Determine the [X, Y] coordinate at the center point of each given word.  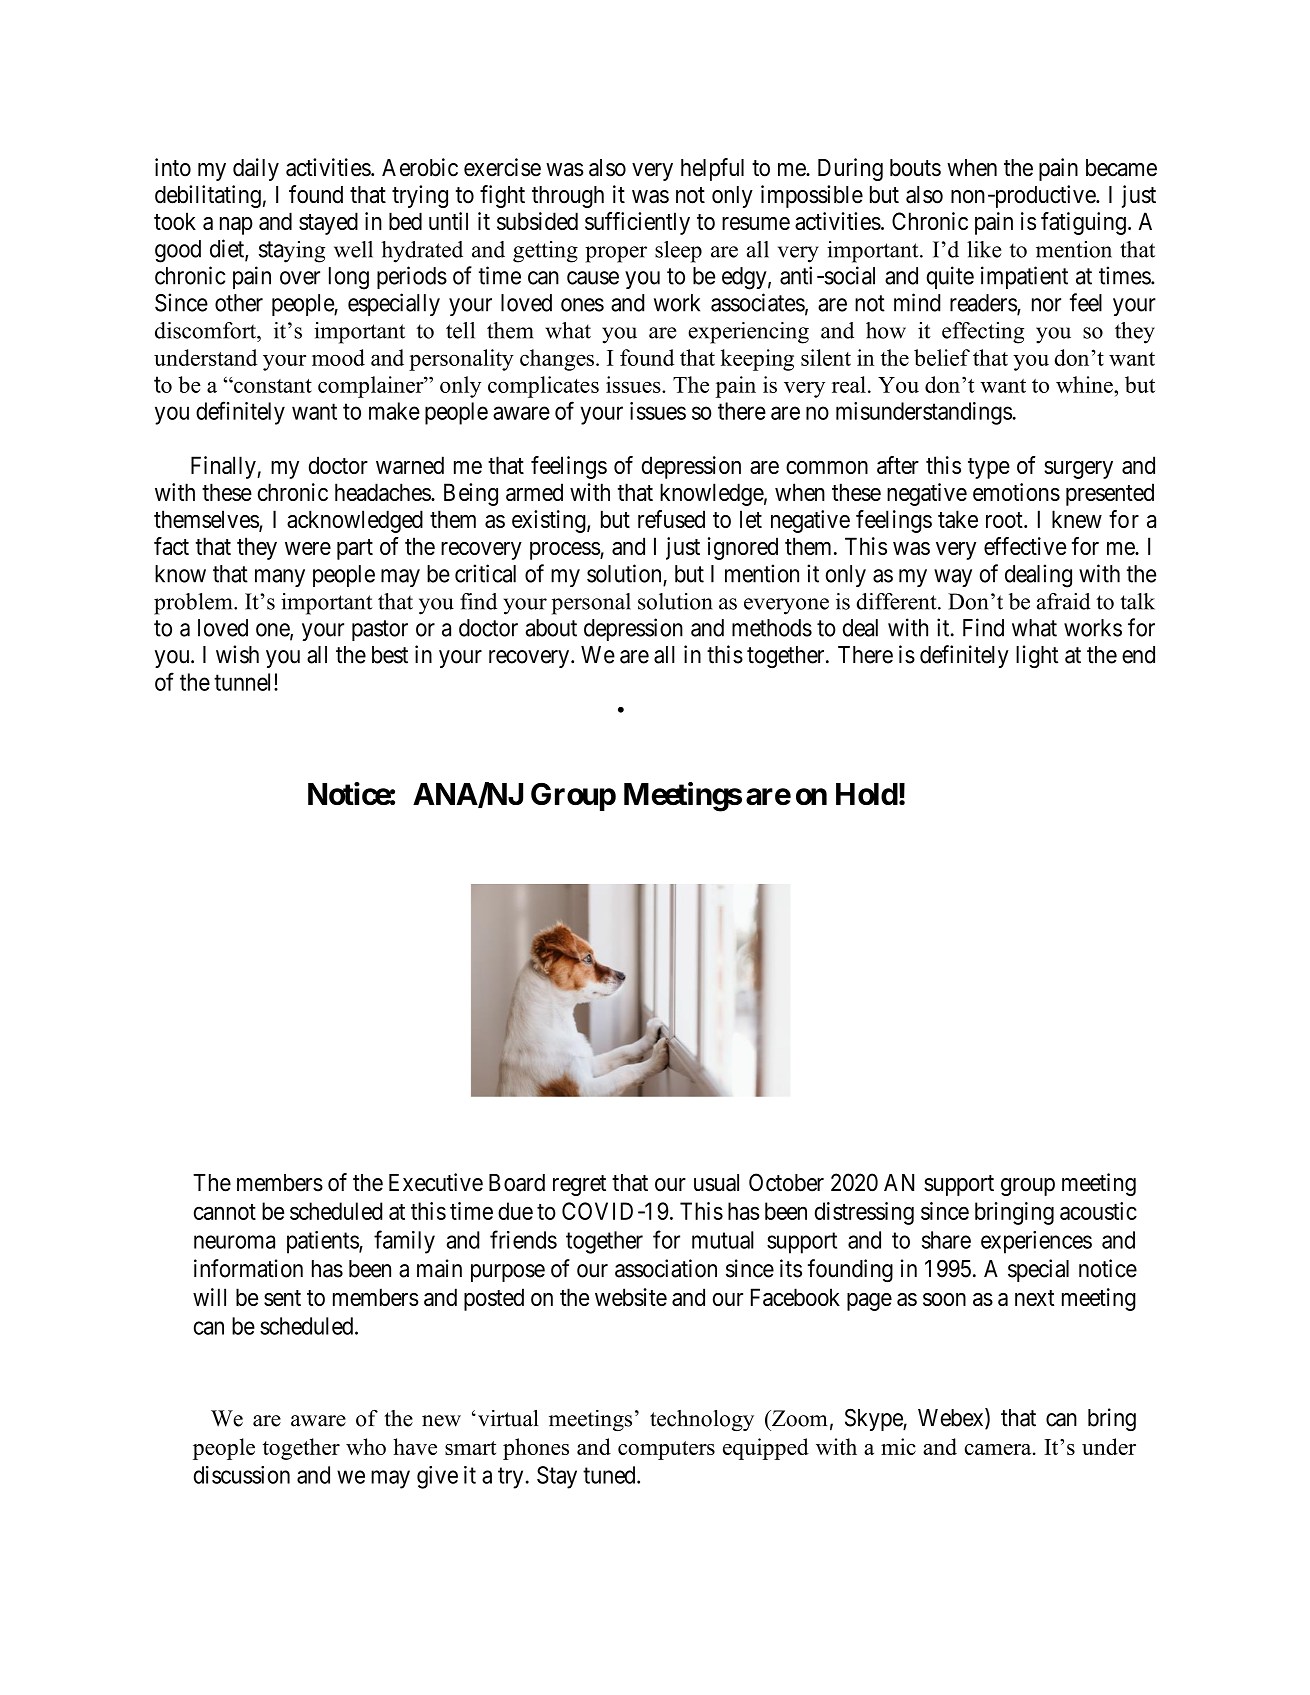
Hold [867, 794]
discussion [242, 1475]
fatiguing [1083, 223]
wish [237, 654]
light [1037, 656]
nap [236, 226]
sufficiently [637, 223]
